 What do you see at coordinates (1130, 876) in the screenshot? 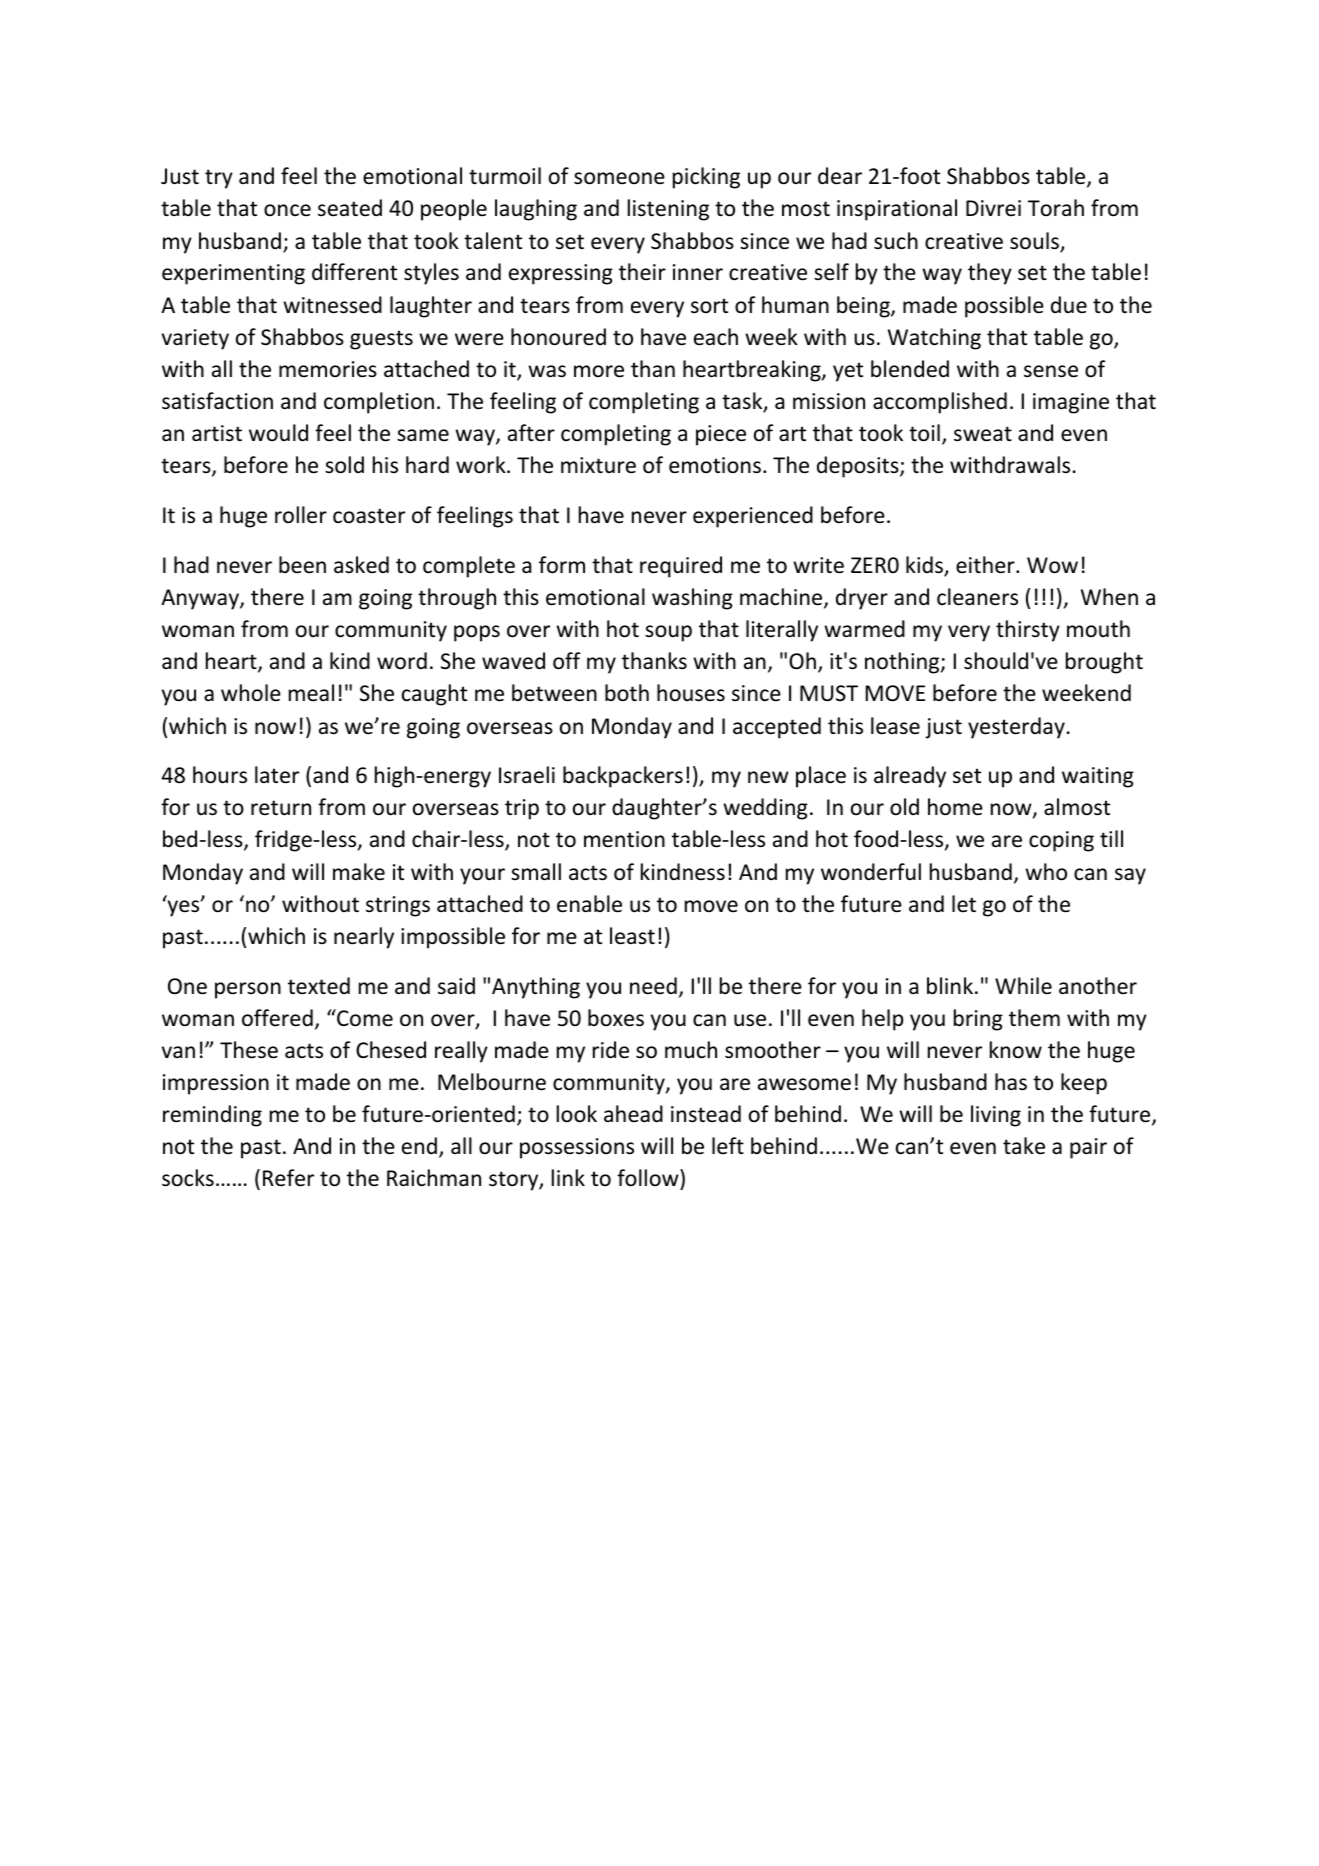
I see `say` at bounding box center [1130, 876].
